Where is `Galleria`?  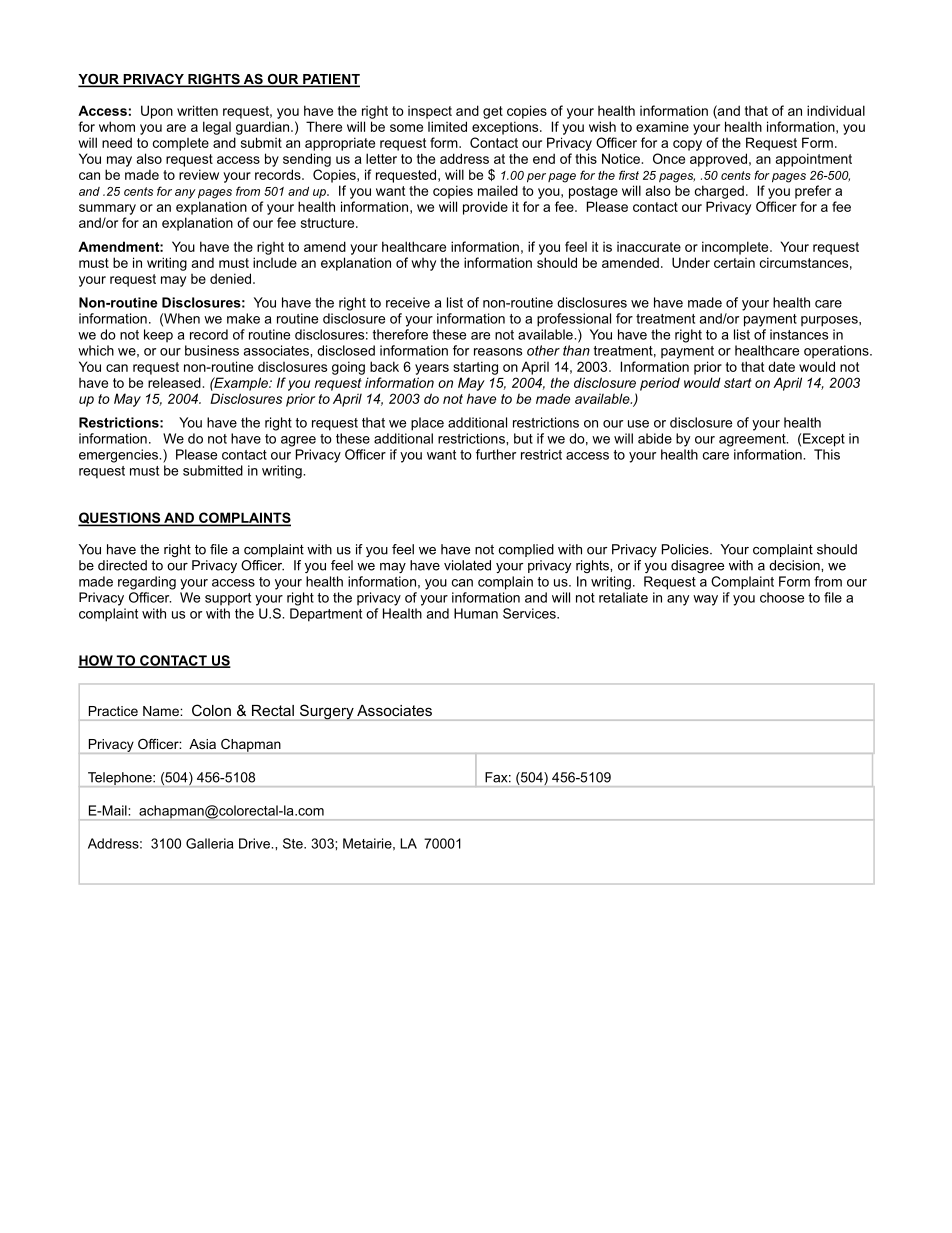 Galleria is located at coordinates (209, 843).
